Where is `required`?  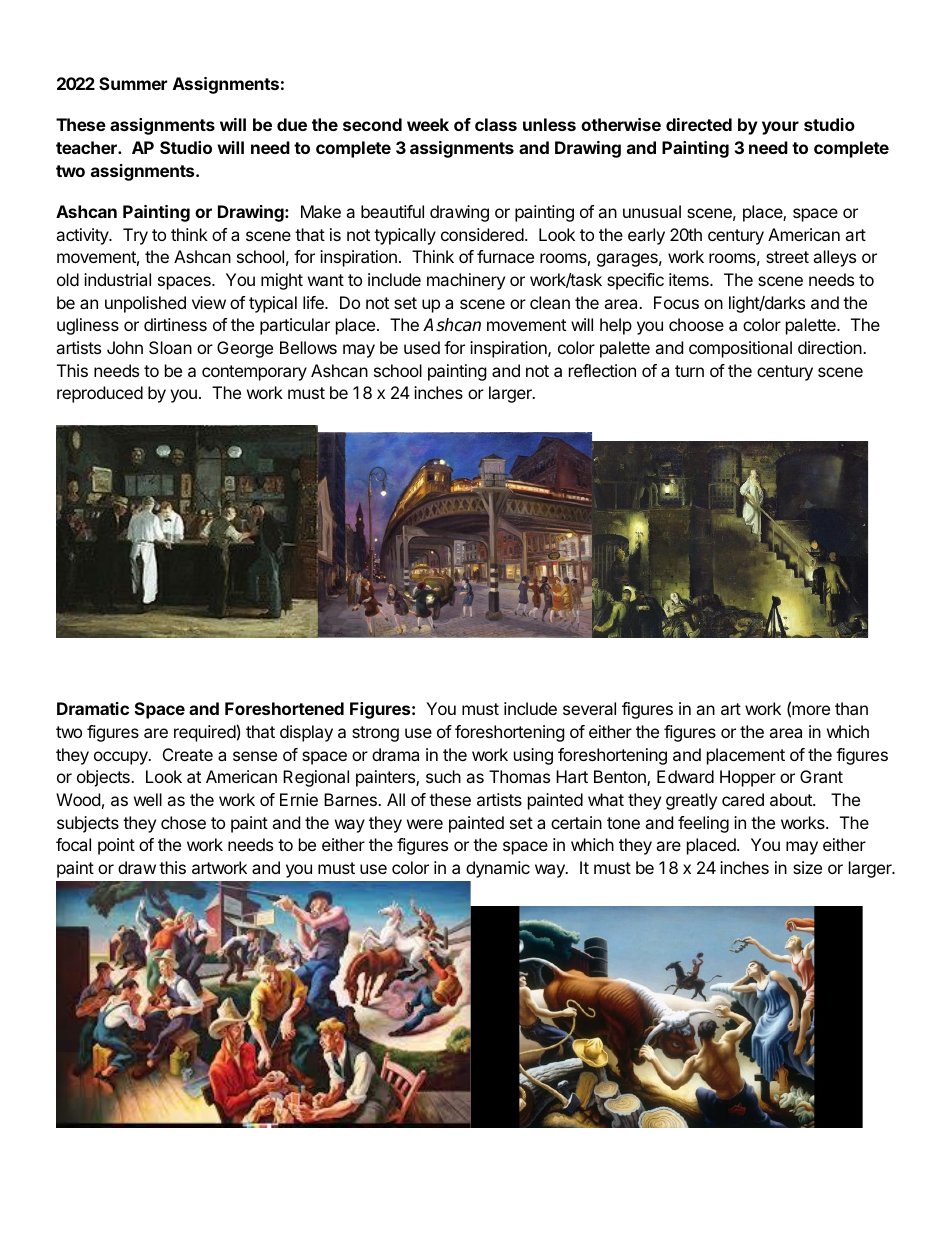
required is located at coordinates (205, 733).
